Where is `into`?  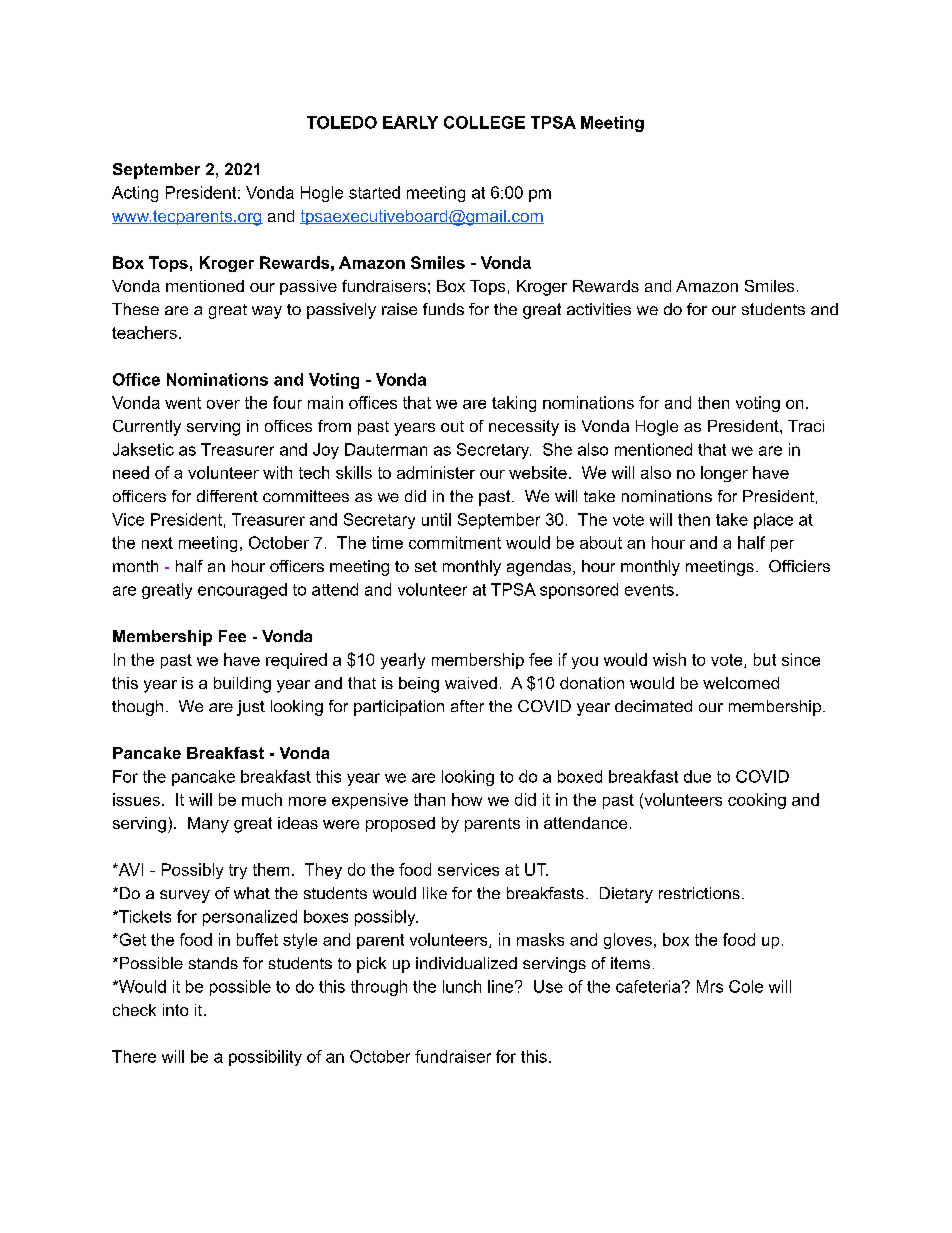
into is located at coordinates (175, 1010).
